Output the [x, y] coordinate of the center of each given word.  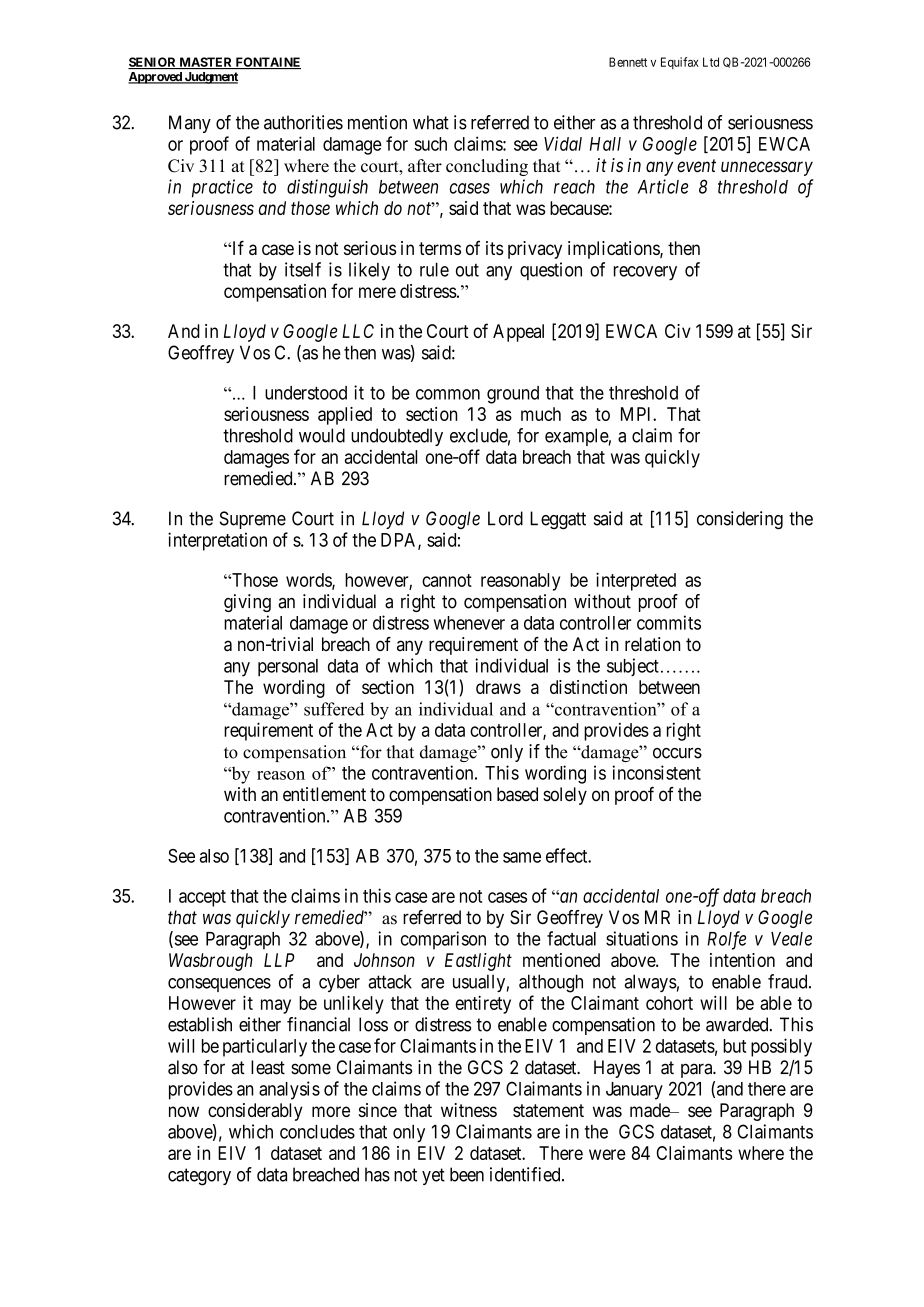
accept [202, 898]
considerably [255, 1112]
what [431, 122]
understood [306, 393]
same [522, 857]
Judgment [210, 78]
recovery [645, 273]
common [448, 394]
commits [669, 622]
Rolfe [726, 940]
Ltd [711, 62]
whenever [469, 623]
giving [247, 603]
